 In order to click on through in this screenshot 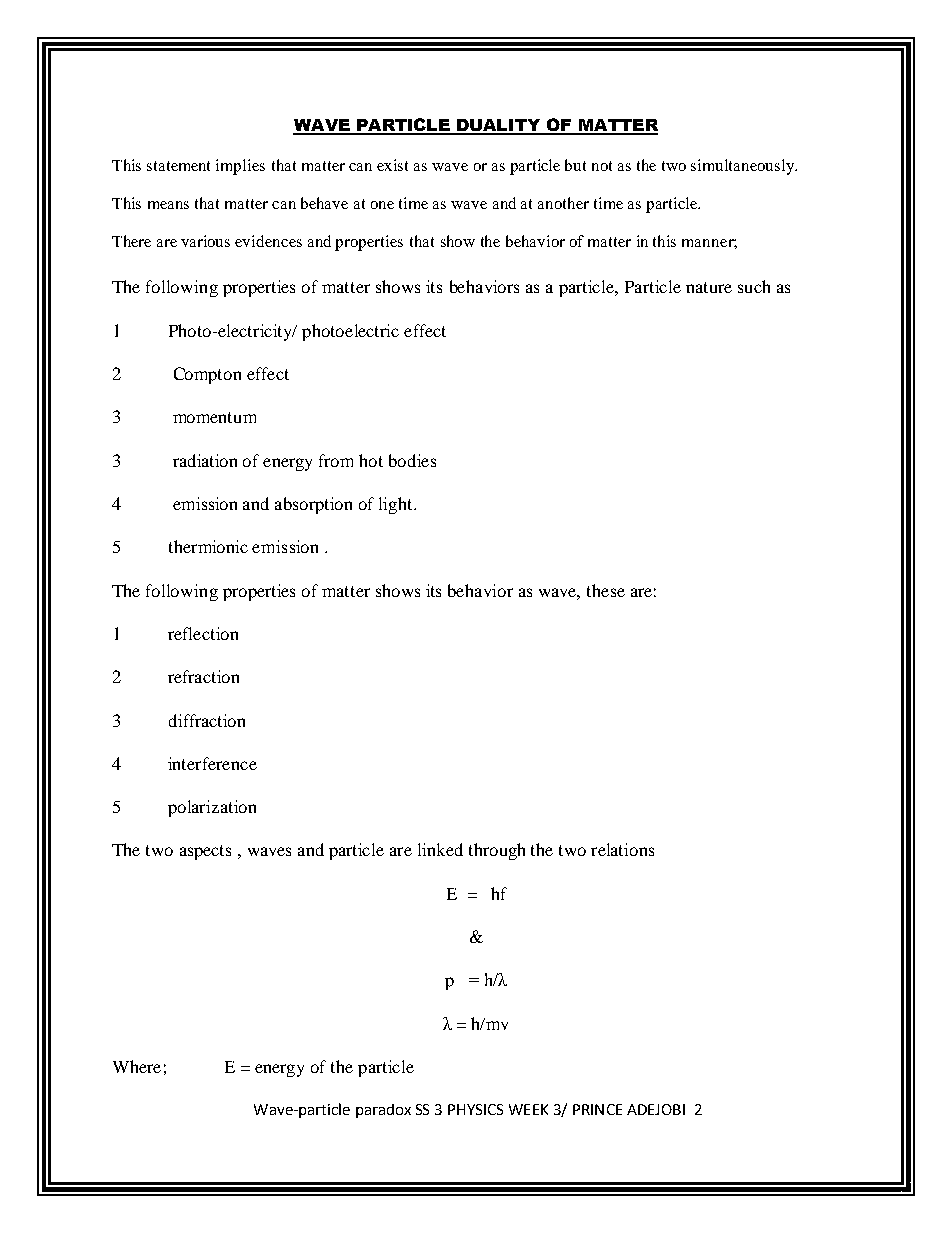, I will do `click(497, 851)`.
